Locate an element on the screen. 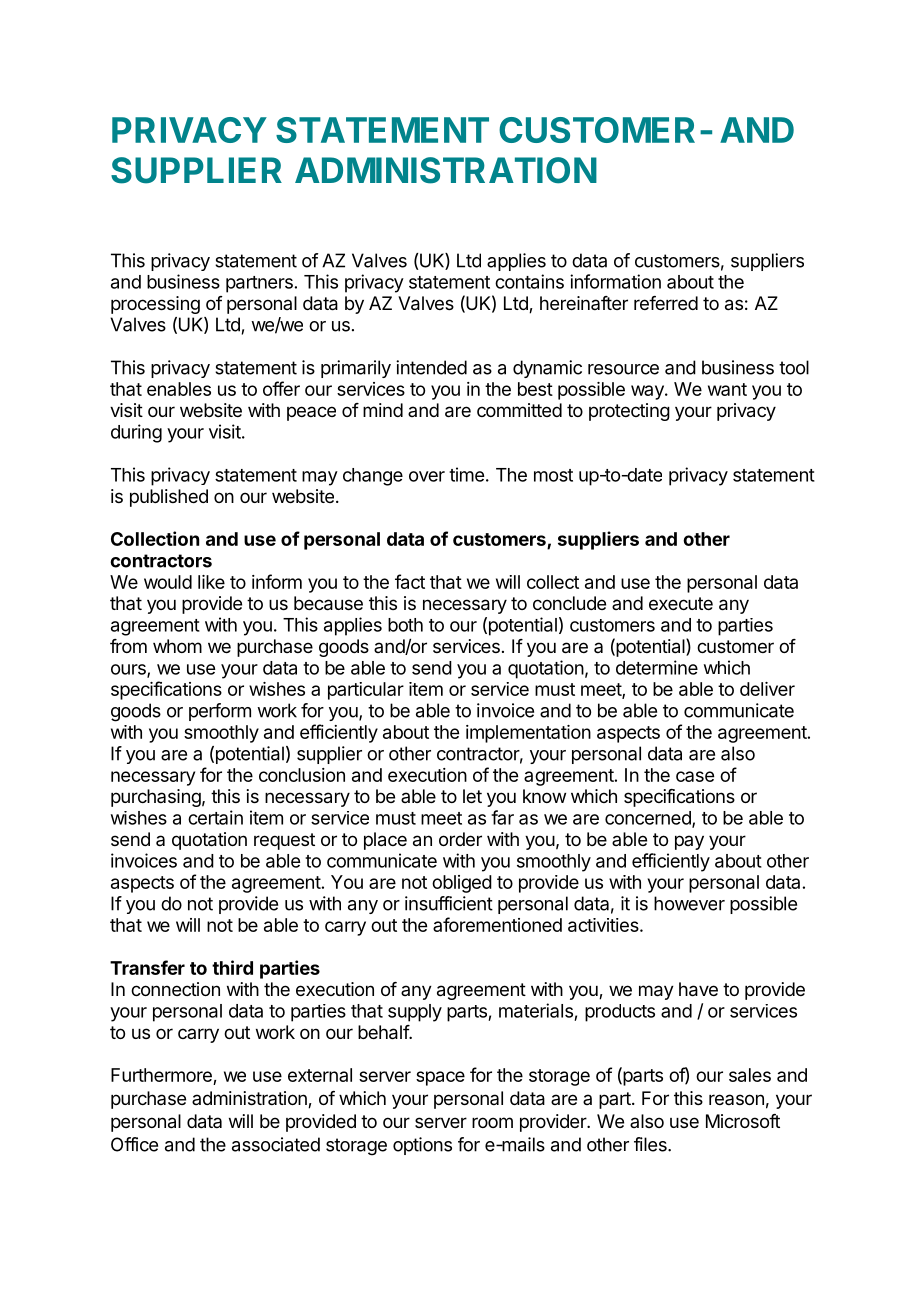 The height and width of the screenshot is (1308, 924). like is located at coordinates (211, 582).
